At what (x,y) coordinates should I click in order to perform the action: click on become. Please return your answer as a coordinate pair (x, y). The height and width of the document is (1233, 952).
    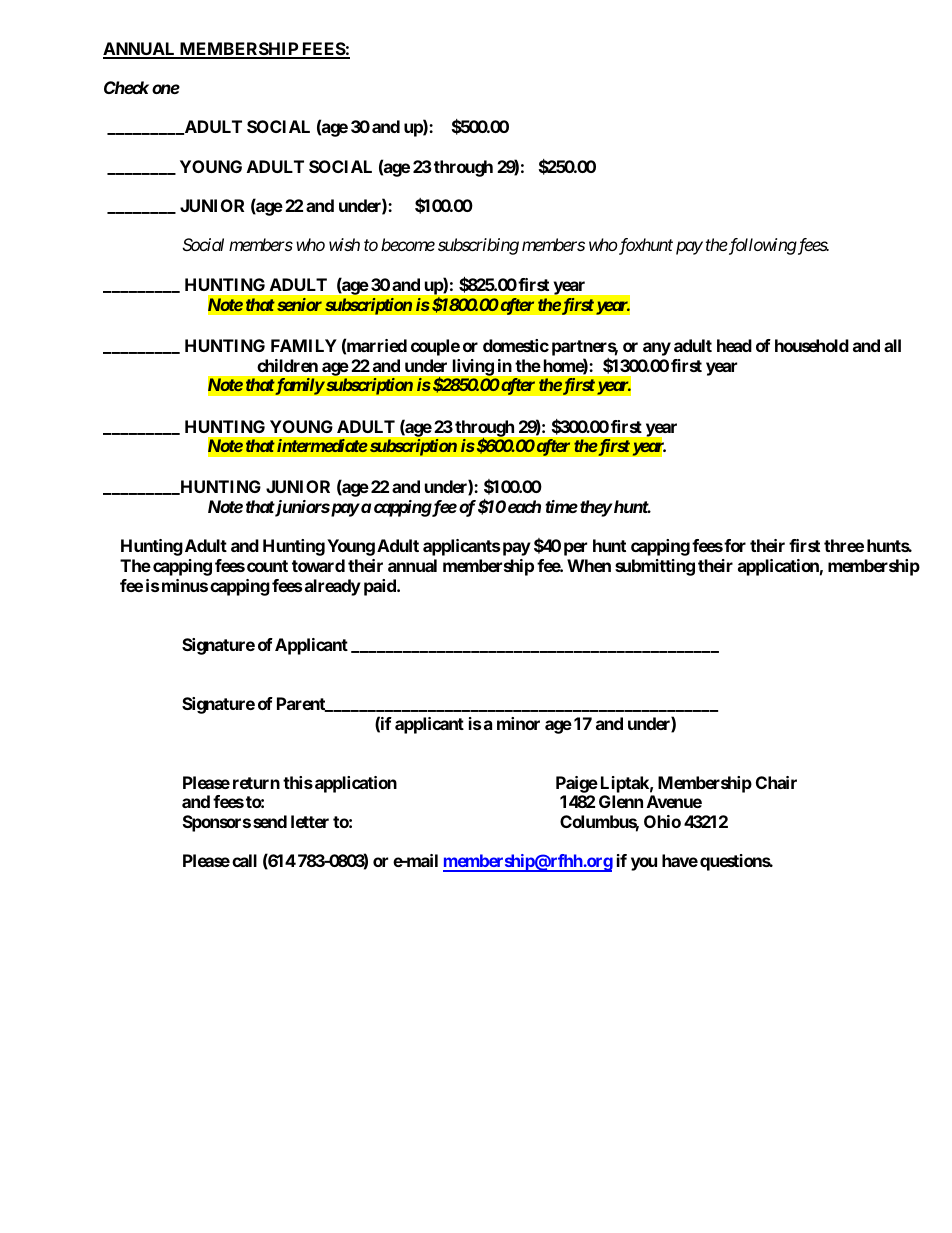
    Looking at the image, I should click on (408, 244).
